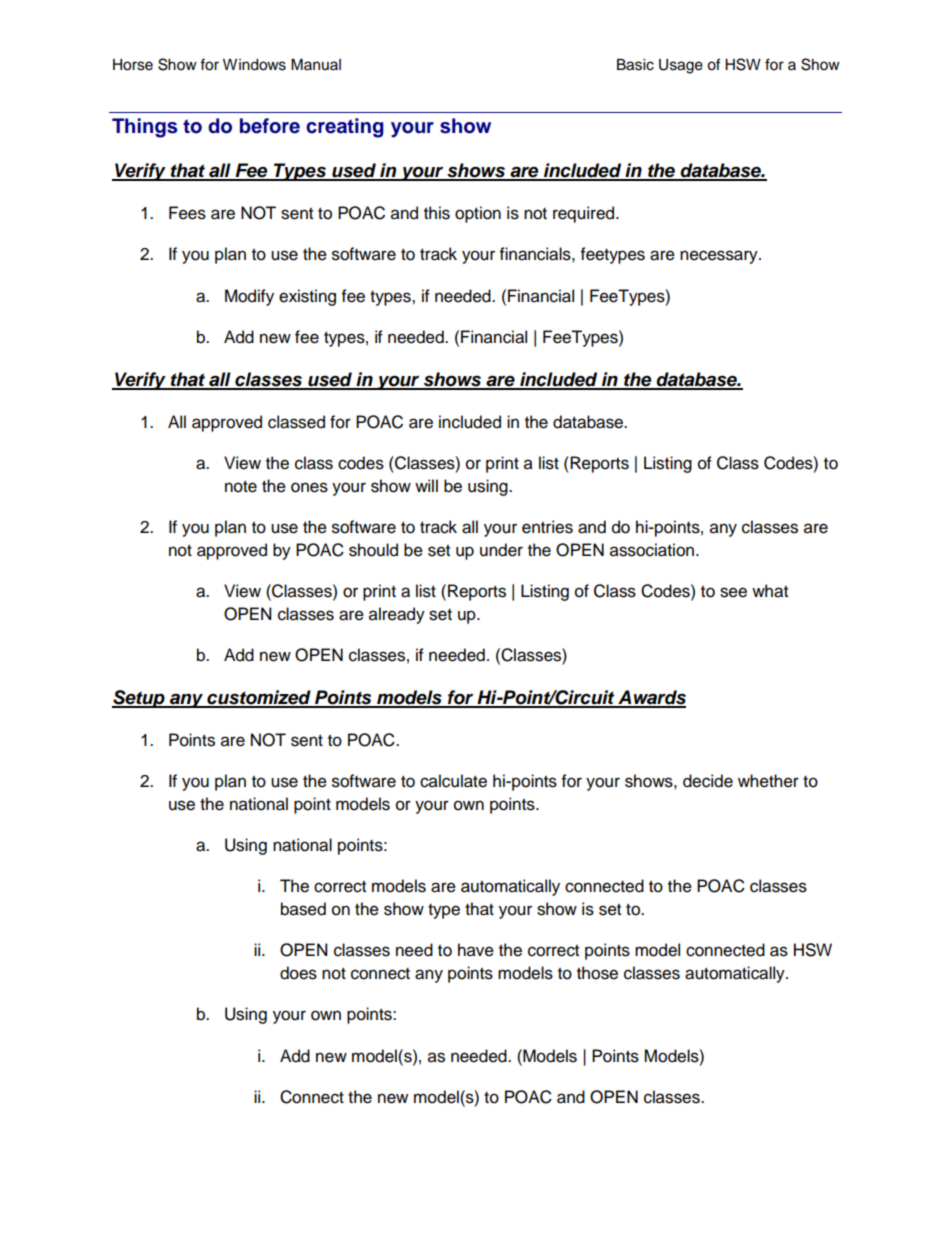  I want to click on option, so click(478, 214).
